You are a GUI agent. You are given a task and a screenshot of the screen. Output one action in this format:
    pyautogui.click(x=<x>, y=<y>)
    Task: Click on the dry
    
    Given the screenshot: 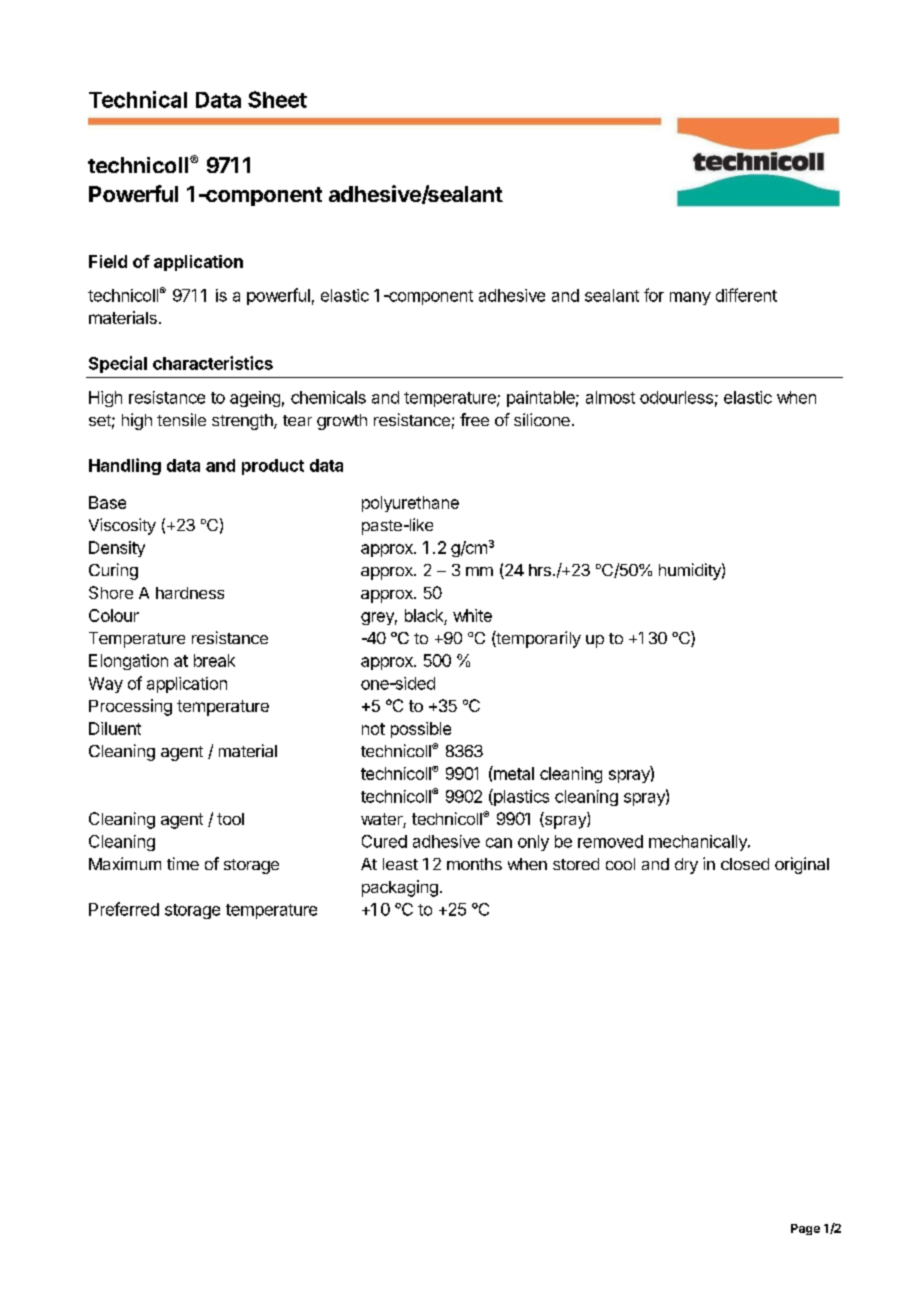 What is the action you would take?
    pyautogui.click(x=686, y=866)
